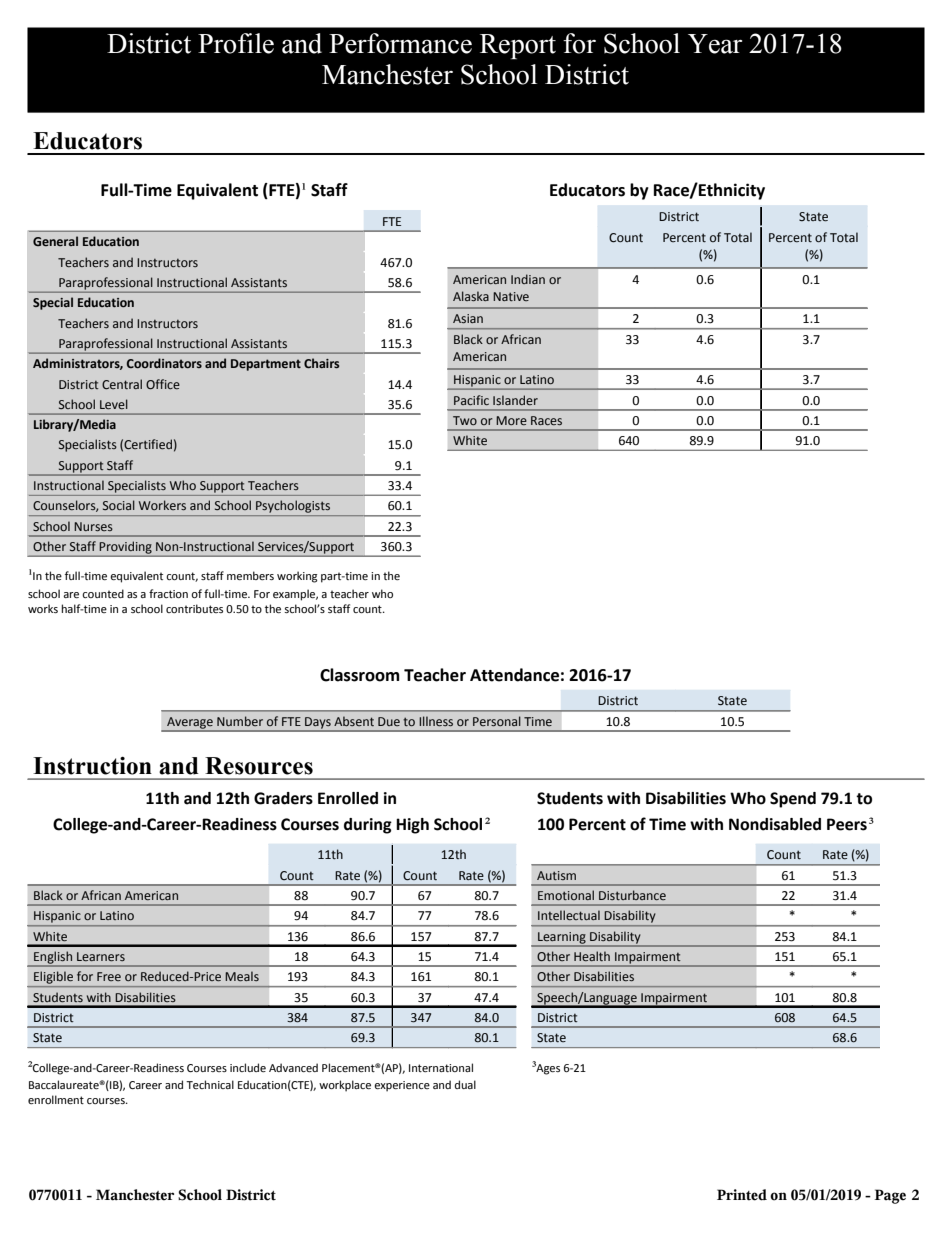 This document has height=1233, width=952. I want to click on Year, so click(715, 44).
